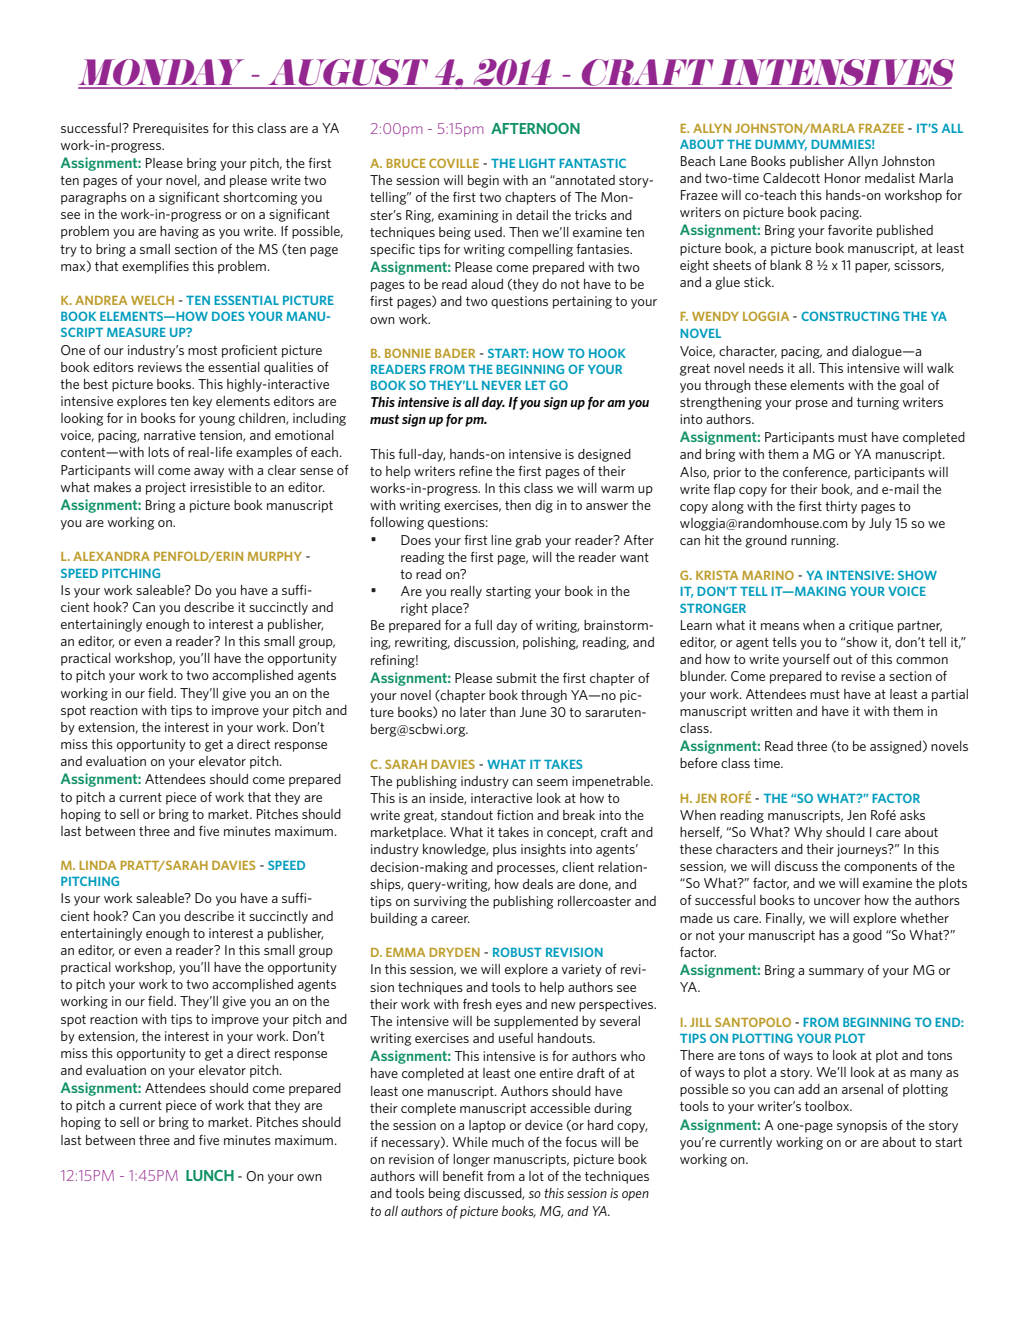  What do you see at coordinates (781, 145) in the screenshot?
I see `DUMMY` at bounding box center [781, 145].
